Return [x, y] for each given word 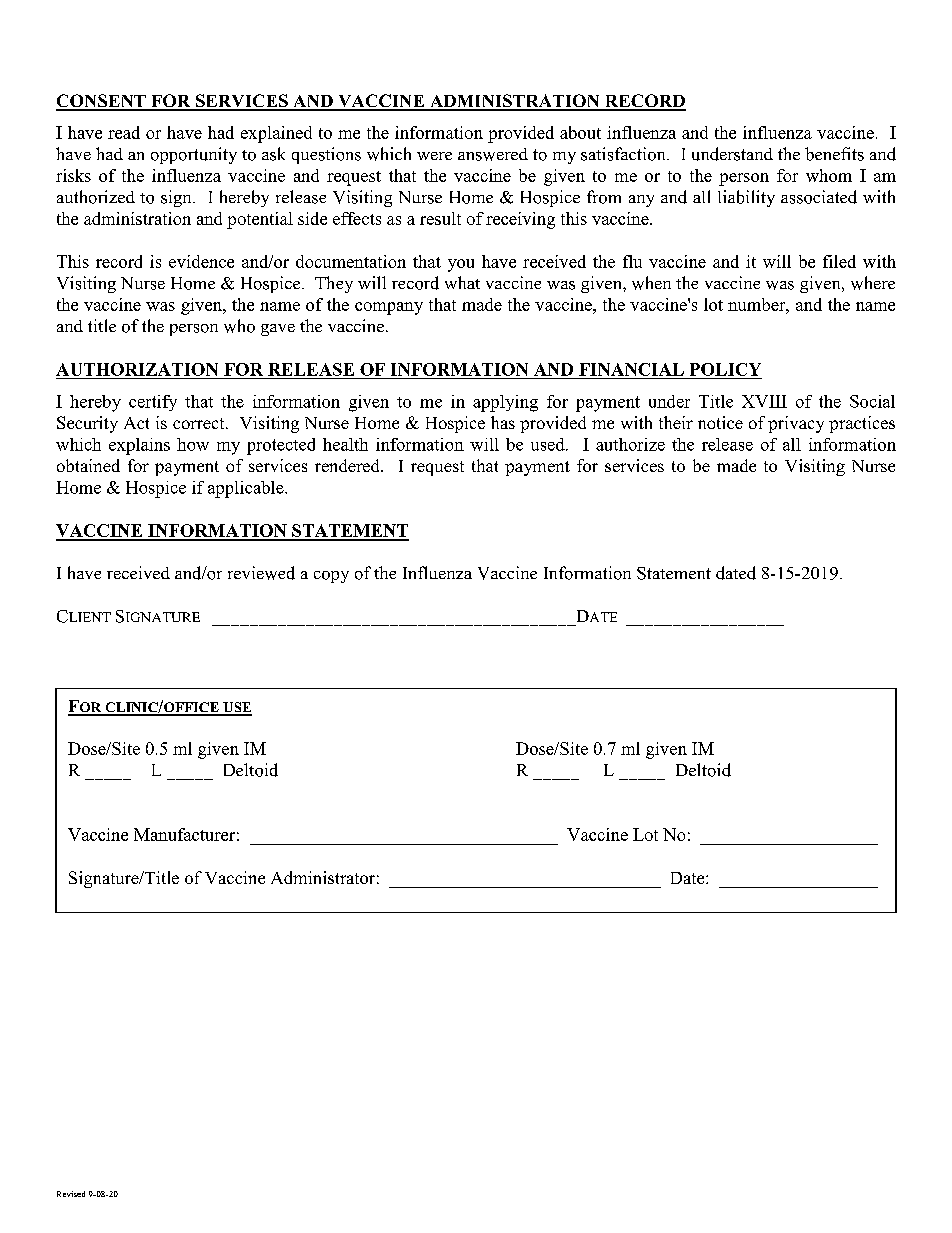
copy [331, 577]
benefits [834, 154]
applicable [247, 489]
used [549, 444]
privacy [796, 424]
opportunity [194, 155]
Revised [71, 1194]
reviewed [261, 573]
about [580, 132]
